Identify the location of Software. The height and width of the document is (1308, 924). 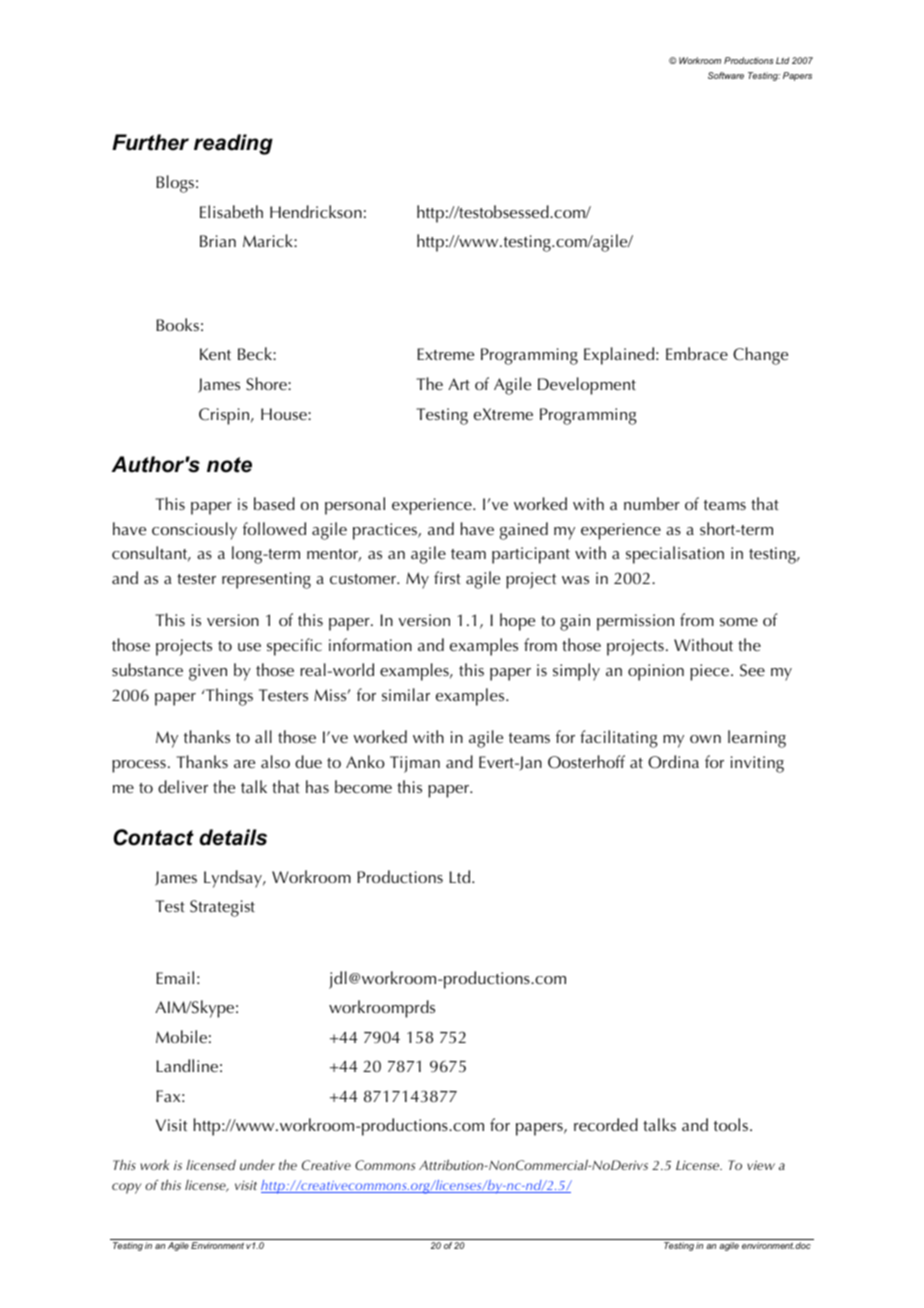
(726, 75).
